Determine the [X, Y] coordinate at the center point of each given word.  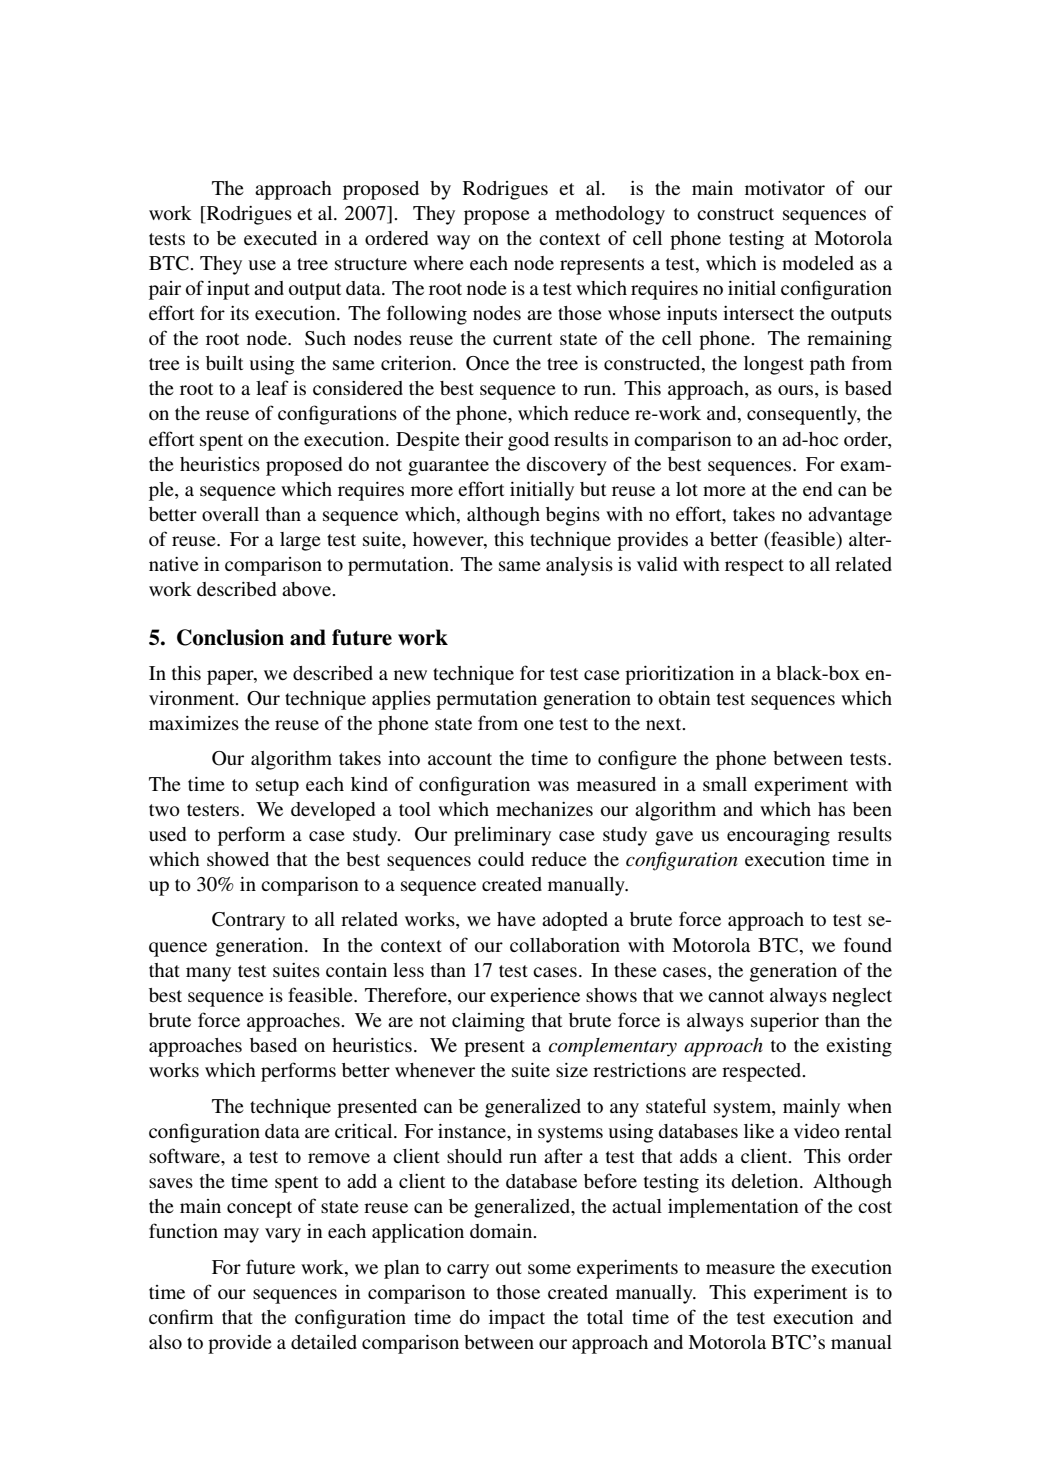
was [553, 786]
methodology [610, 215]
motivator [785, 188]
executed [280, 238]
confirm [181, 1316]
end [817, 489]
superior [785, 1022]
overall [230, 514]
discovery [566, 466]
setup [277, 787]
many [208, 974]
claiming [488, 1022]
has [831, 809]
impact [517, 1319]
